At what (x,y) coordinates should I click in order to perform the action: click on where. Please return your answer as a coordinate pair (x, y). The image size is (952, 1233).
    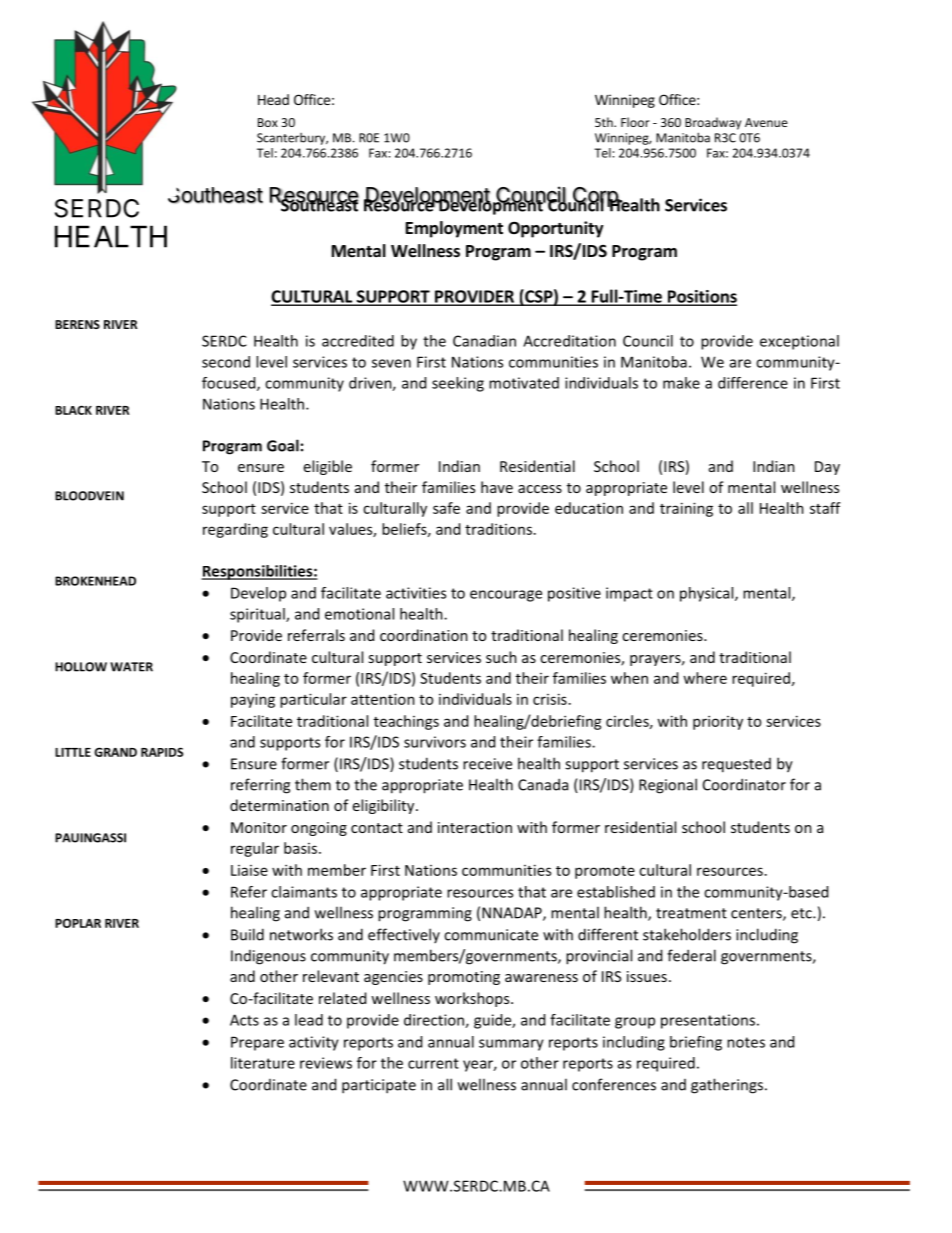
    Looking at the image, I should click on (705, 678).
